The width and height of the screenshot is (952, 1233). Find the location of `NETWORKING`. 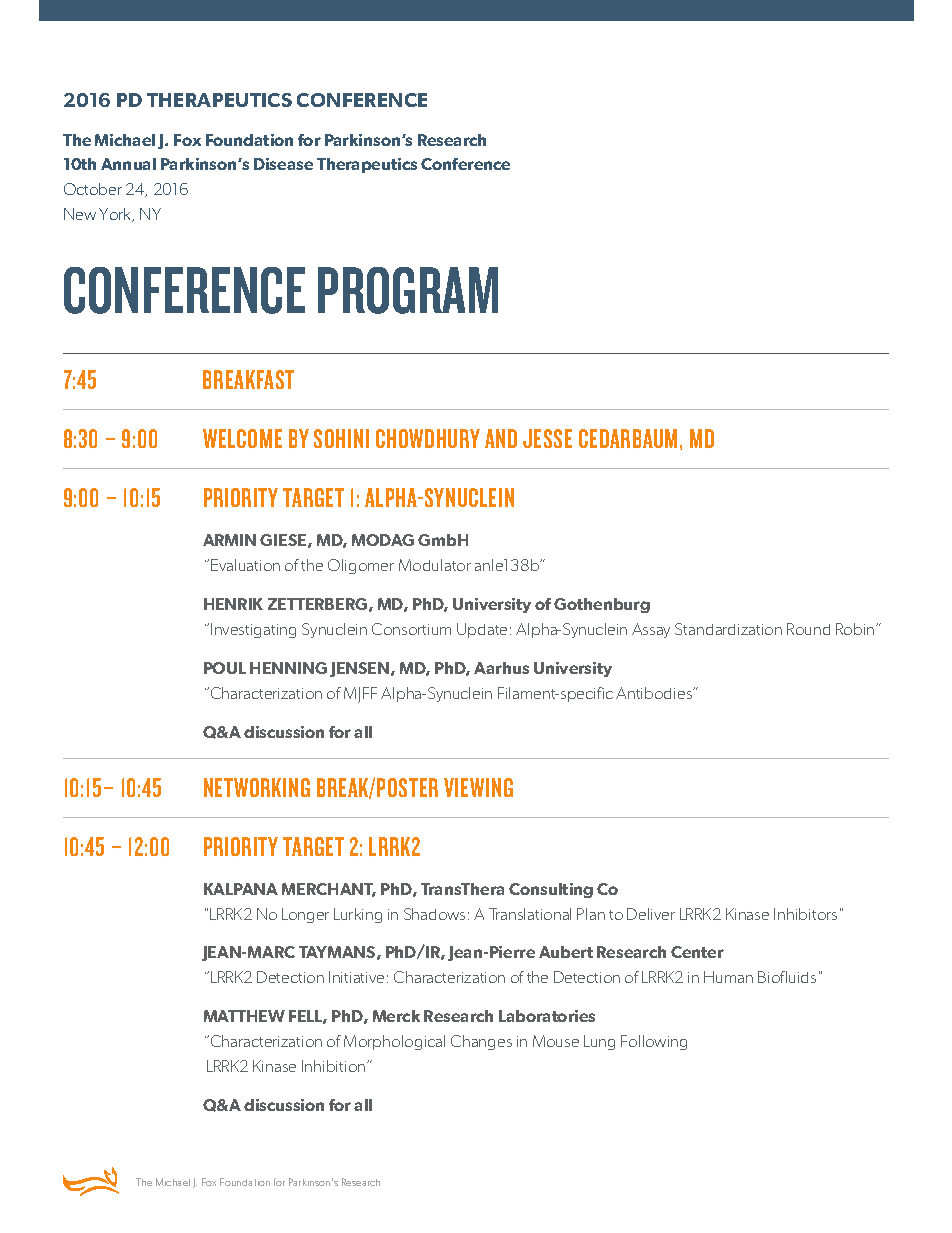

NETWORKING is located at coordinates (257, 787).
